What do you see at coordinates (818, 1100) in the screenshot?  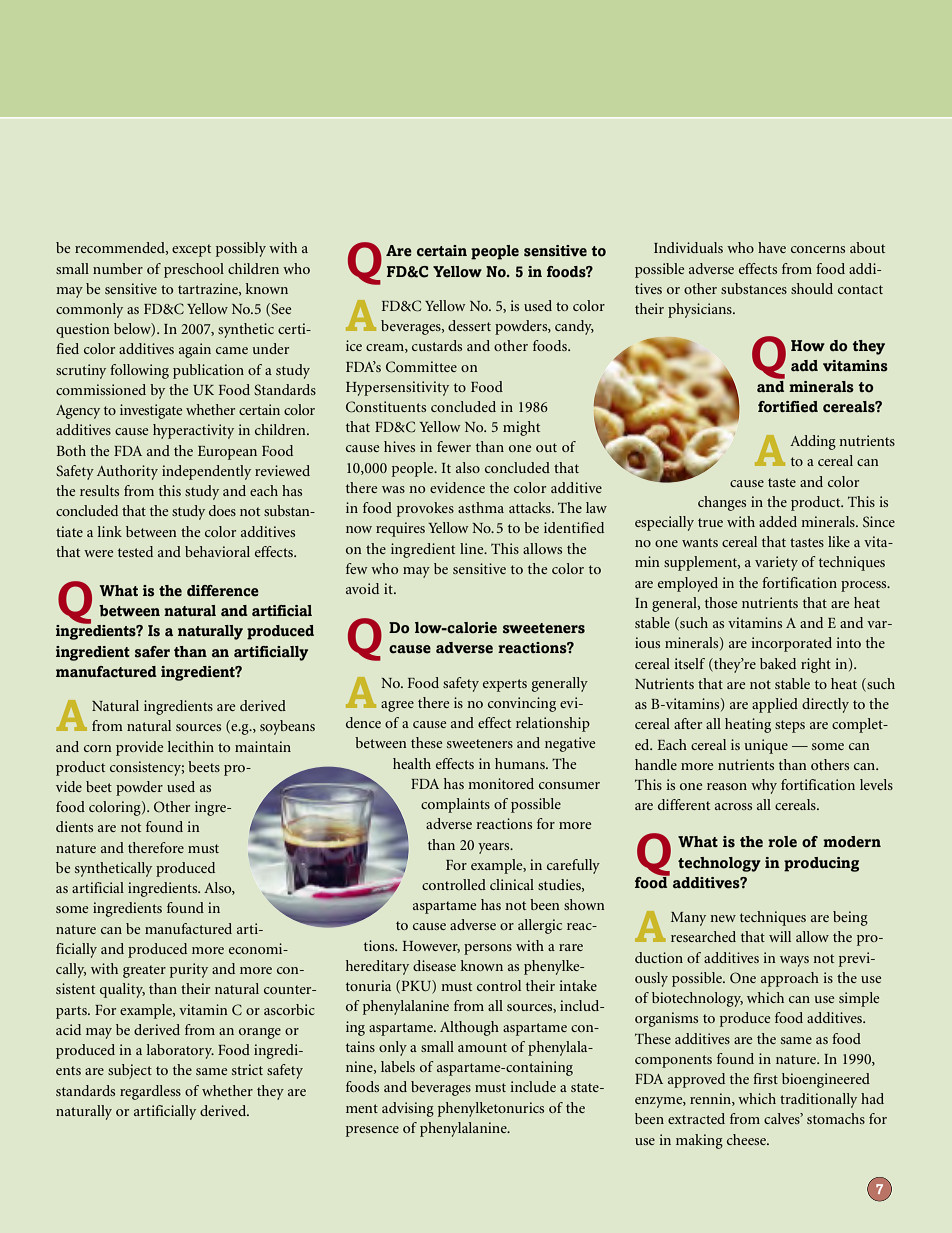 I see `traditionally` at bounding box center [818, 1100].
